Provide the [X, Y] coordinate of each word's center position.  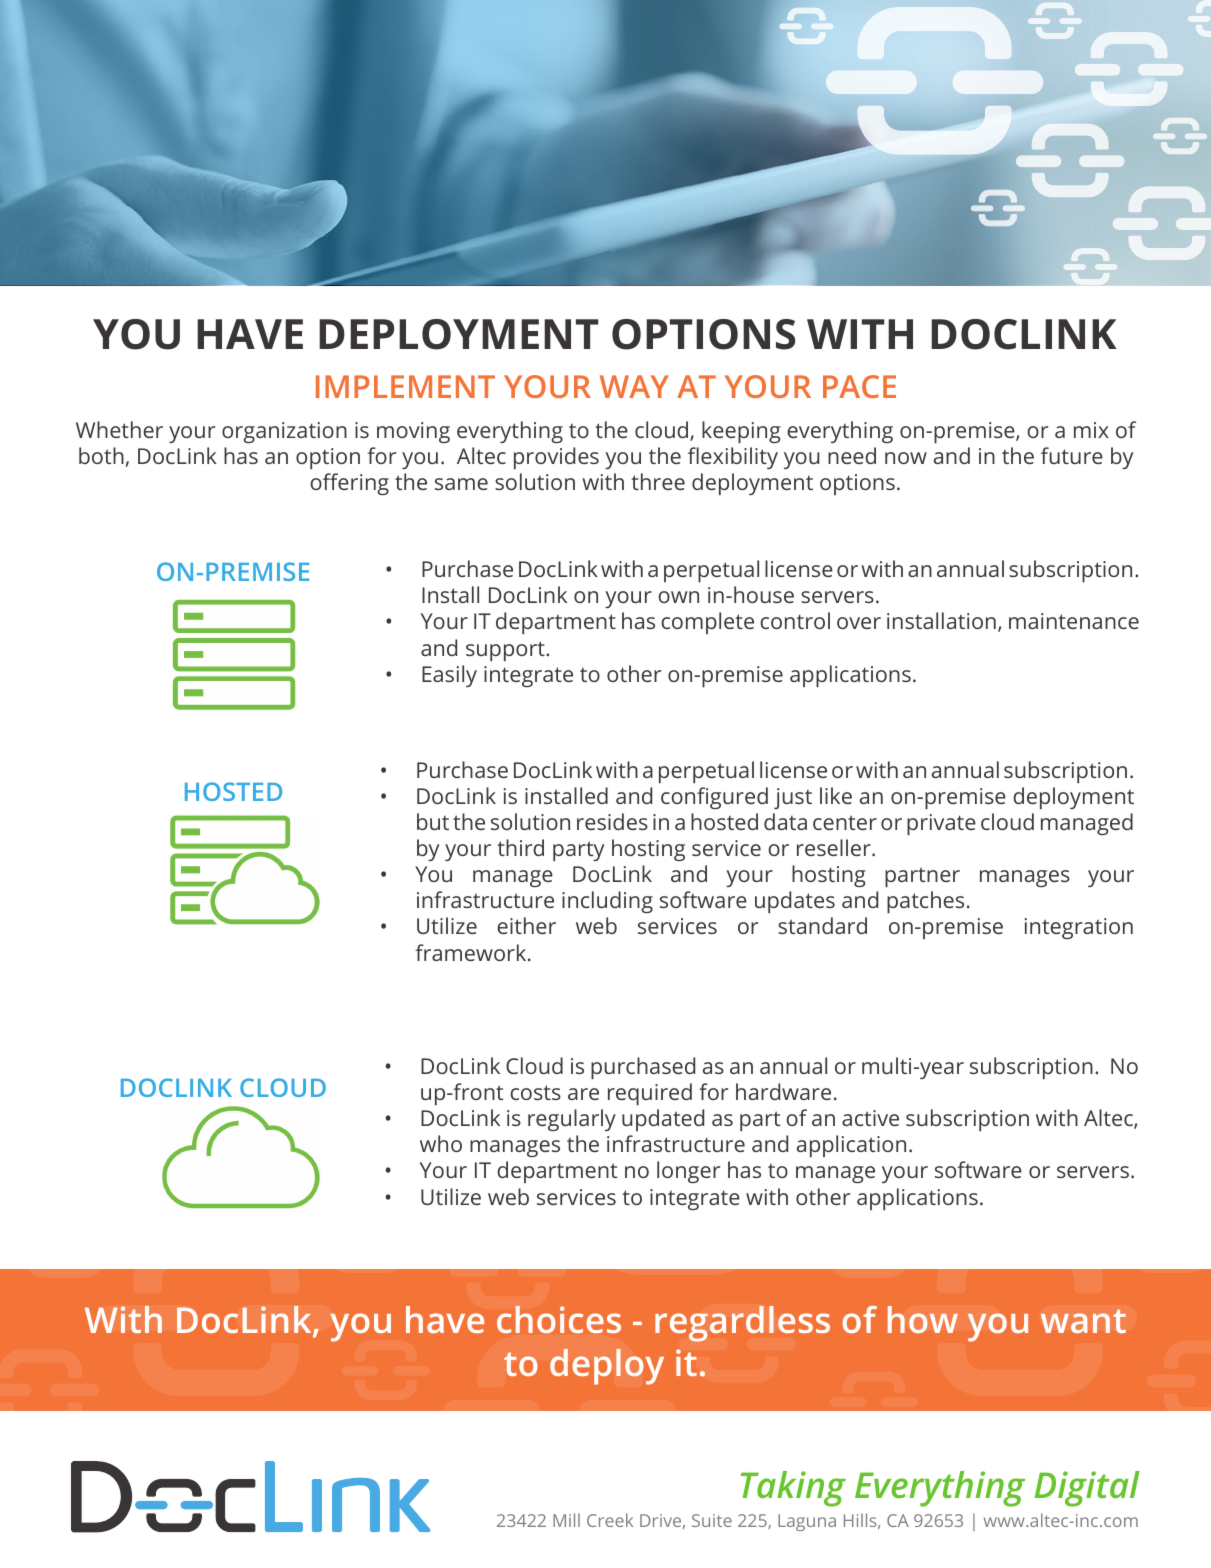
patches [925, 902]
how [923, 1319]
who [441, 1143]
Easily [449, 676]
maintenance [1074, 621]
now [906, 458]
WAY [634, 386]
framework [472, 952]
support [506, 651]
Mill [566, 1520]
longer [688, 1172]
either [526, 925]
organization [284, 432]
